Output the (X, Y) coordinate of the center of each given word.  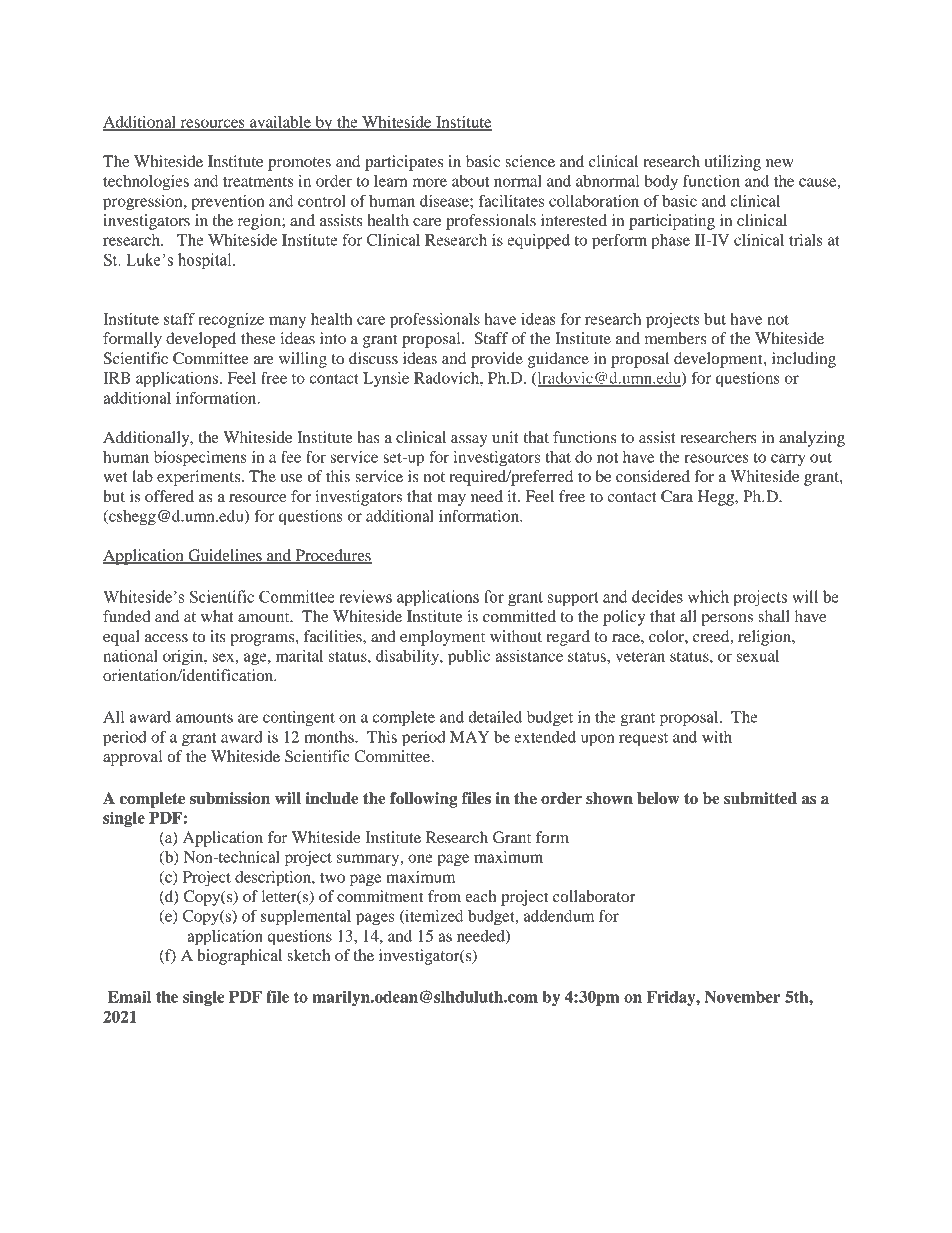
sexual (758, 656)
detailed (495, 717)
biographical (239, 957)
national (130, 656)
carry (788, 460)
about (470, 181)
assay (469, 441)
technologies (146, 183)
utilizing (733, 163)
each (480, 896)
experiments (200, 478)
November (742, 997)
